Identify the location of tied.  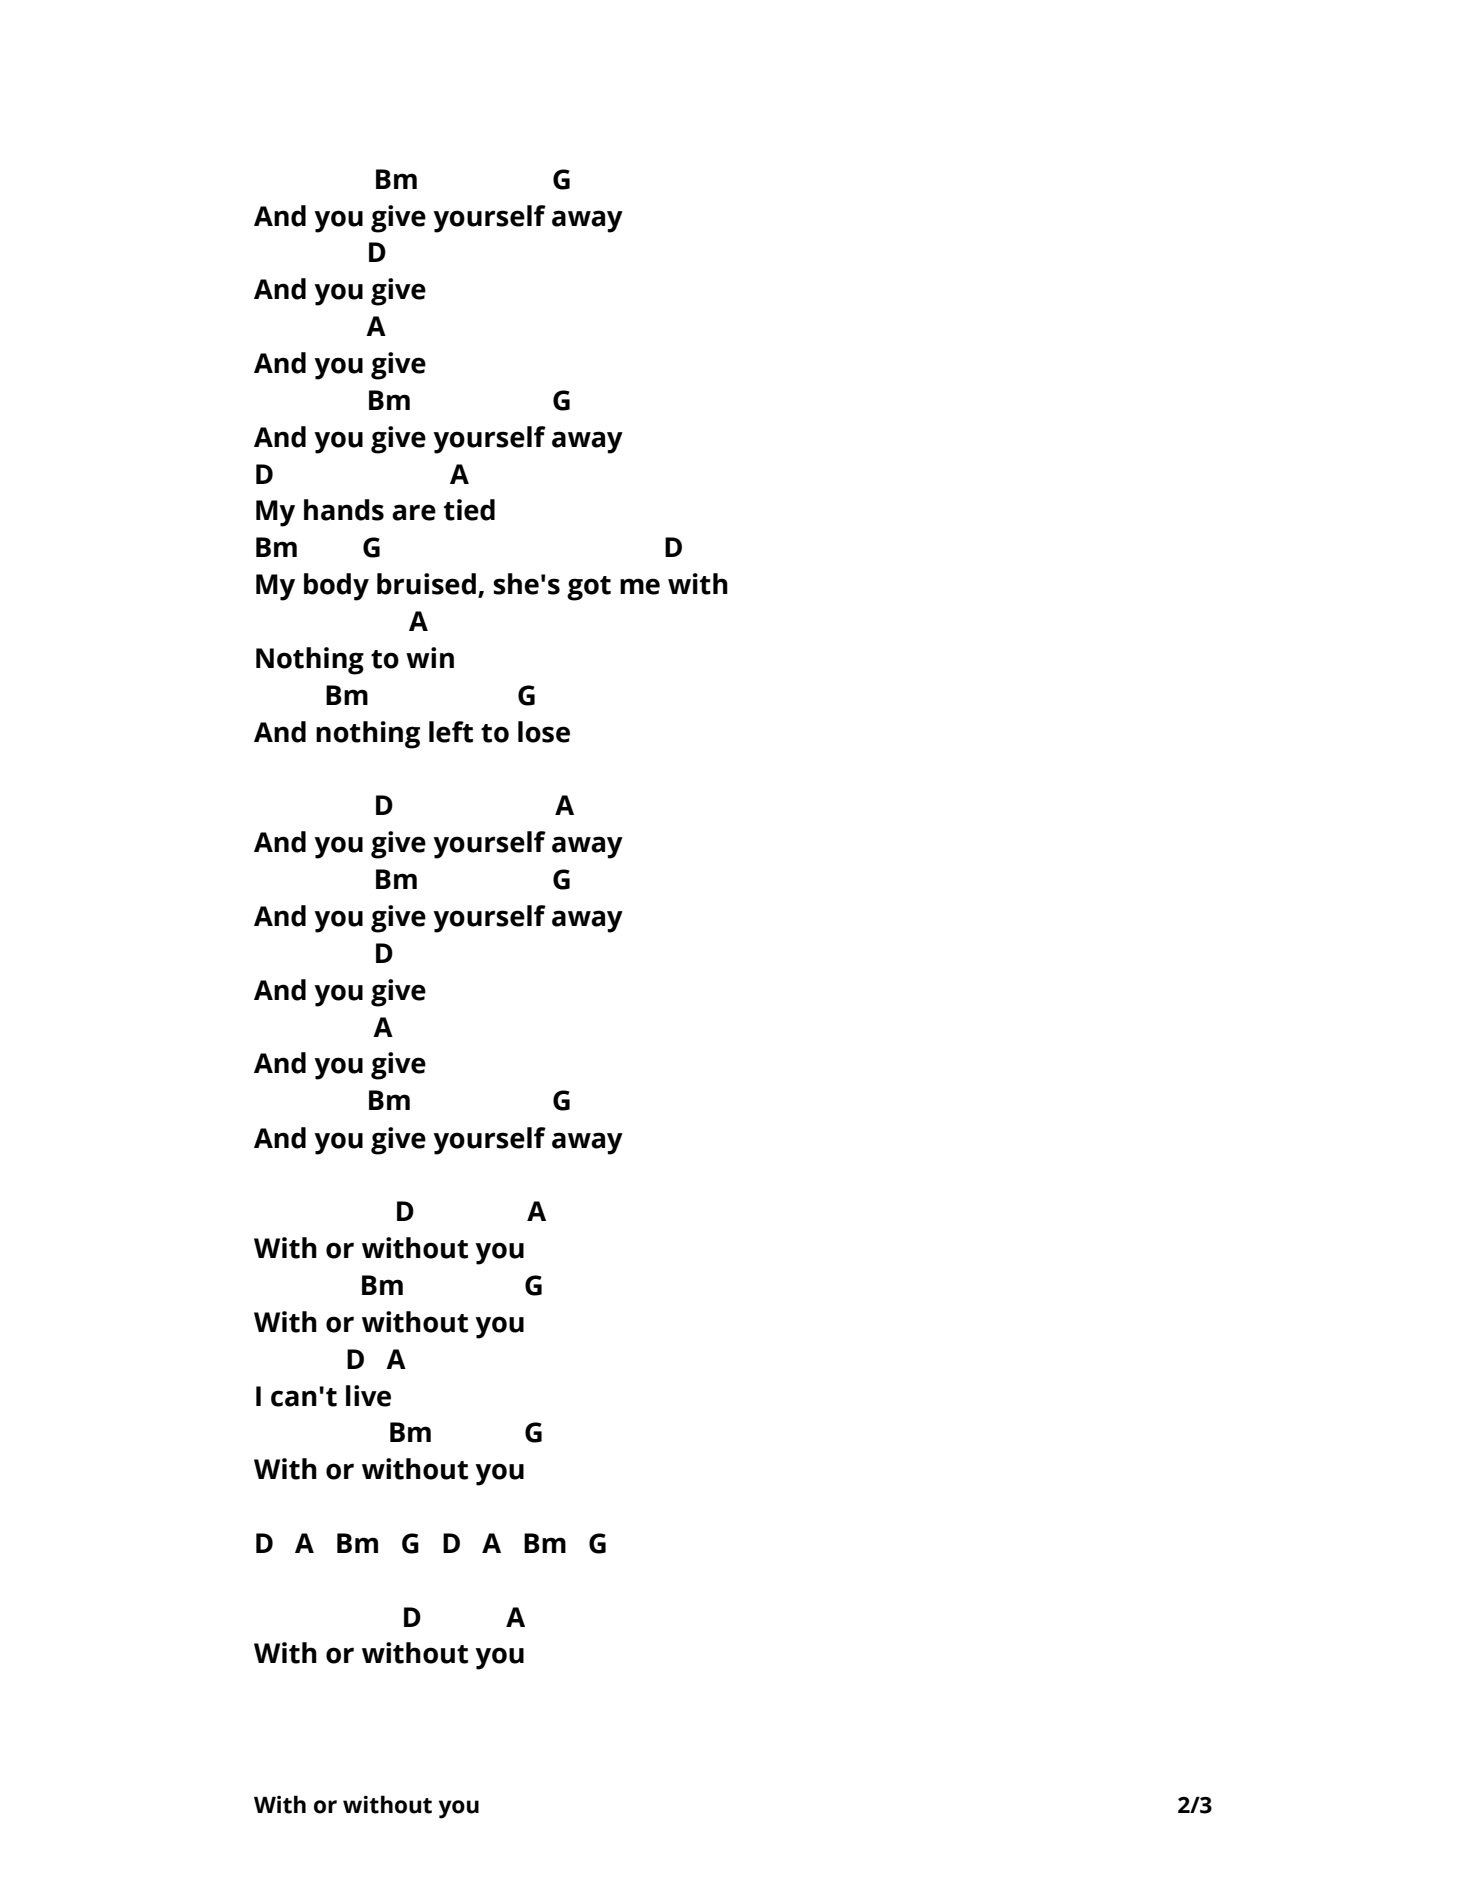
(469, 510).
